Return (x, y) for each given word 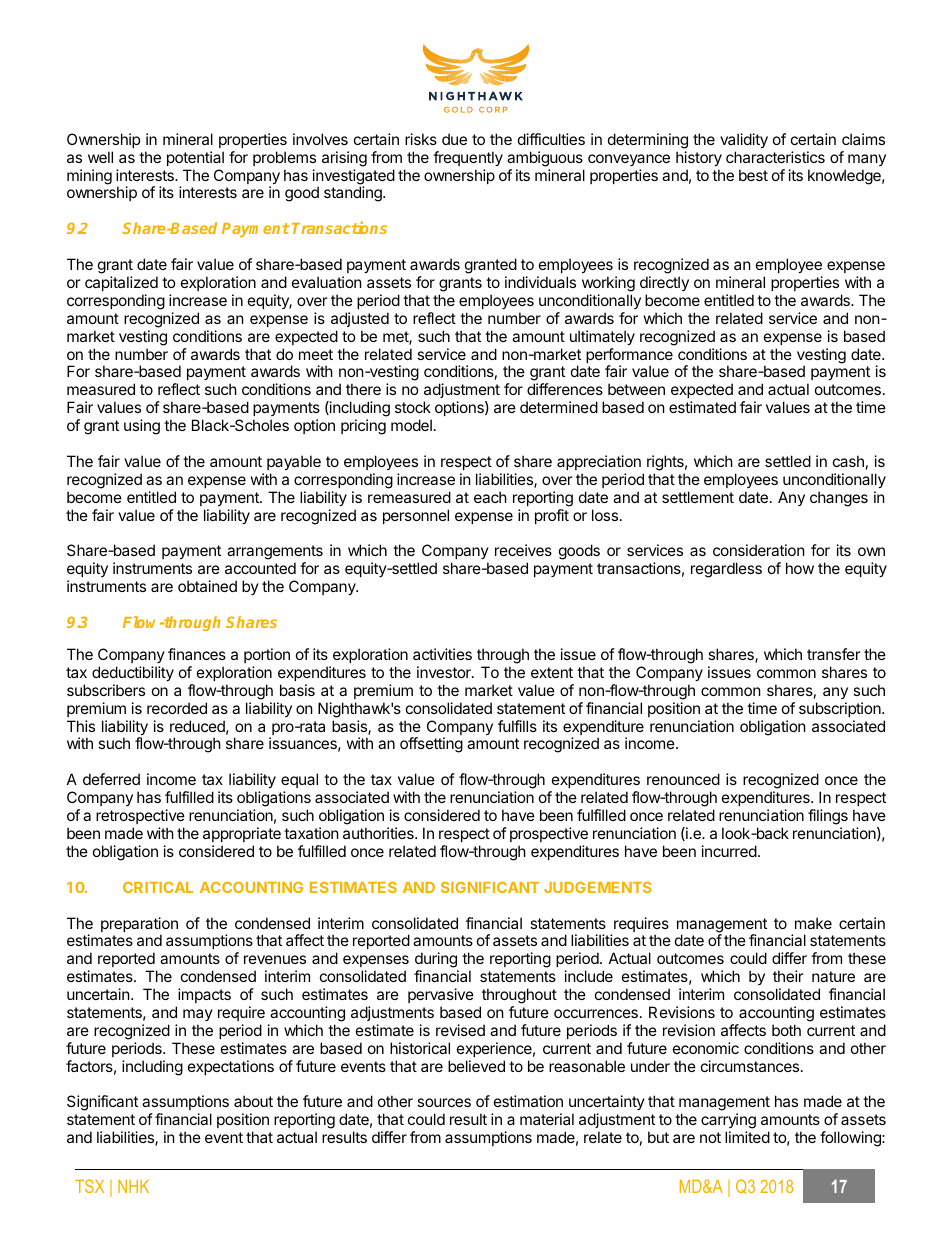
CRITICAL (158, 887)
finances (197, 654)
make (813, 923)
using (142, 427)
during (437, 961)
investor (445, 672)
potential (195, 158)
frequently (468, 158)
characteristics (775, 157)
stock (413, 407)
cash (848, 461)
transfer (834, 654)
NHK (133, 1186)
